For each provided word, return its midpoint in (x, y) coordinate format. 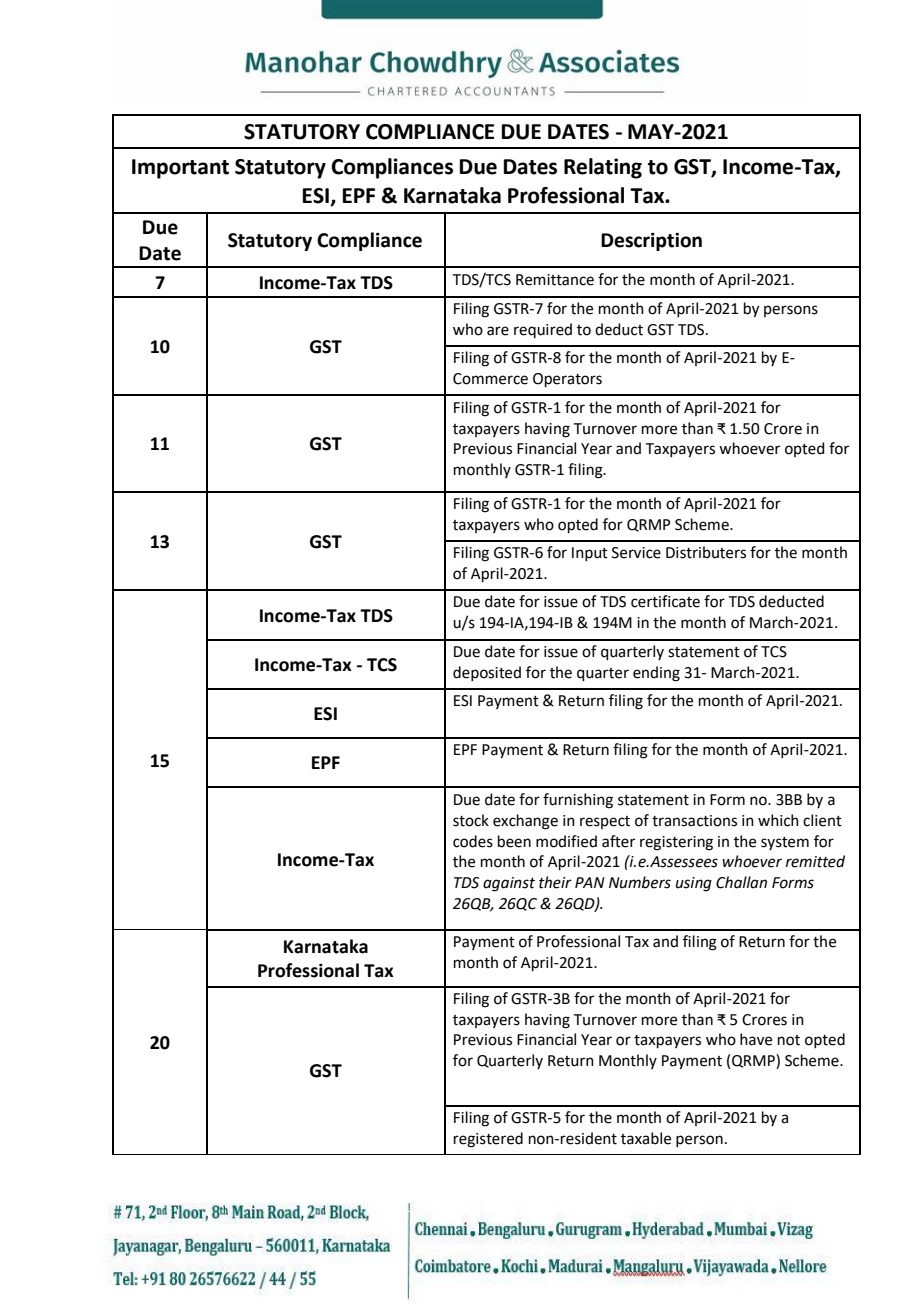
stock (471, 820)
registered (488, 1140)
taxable (646, 1138)
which (778, 820)
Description (651, 242)
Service (636, 553)
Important (180, 169)
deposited (487, 673)
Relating (603, 168)
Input (590, 554)
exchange (525, 822)
